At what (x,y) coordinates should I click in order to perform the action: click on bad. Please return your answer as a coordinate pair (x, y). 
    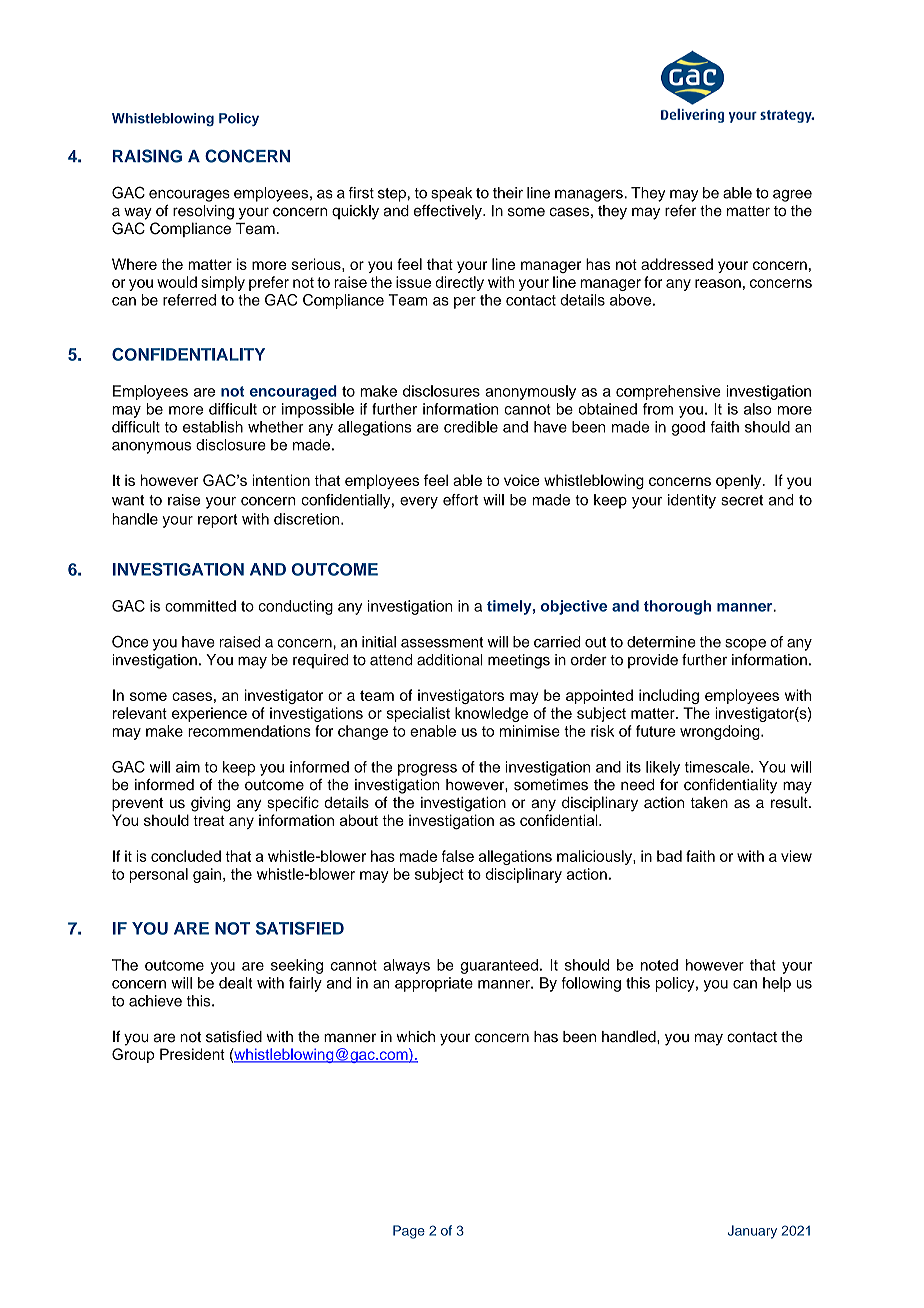
    Looking at the image, I should click on (669, 856).
